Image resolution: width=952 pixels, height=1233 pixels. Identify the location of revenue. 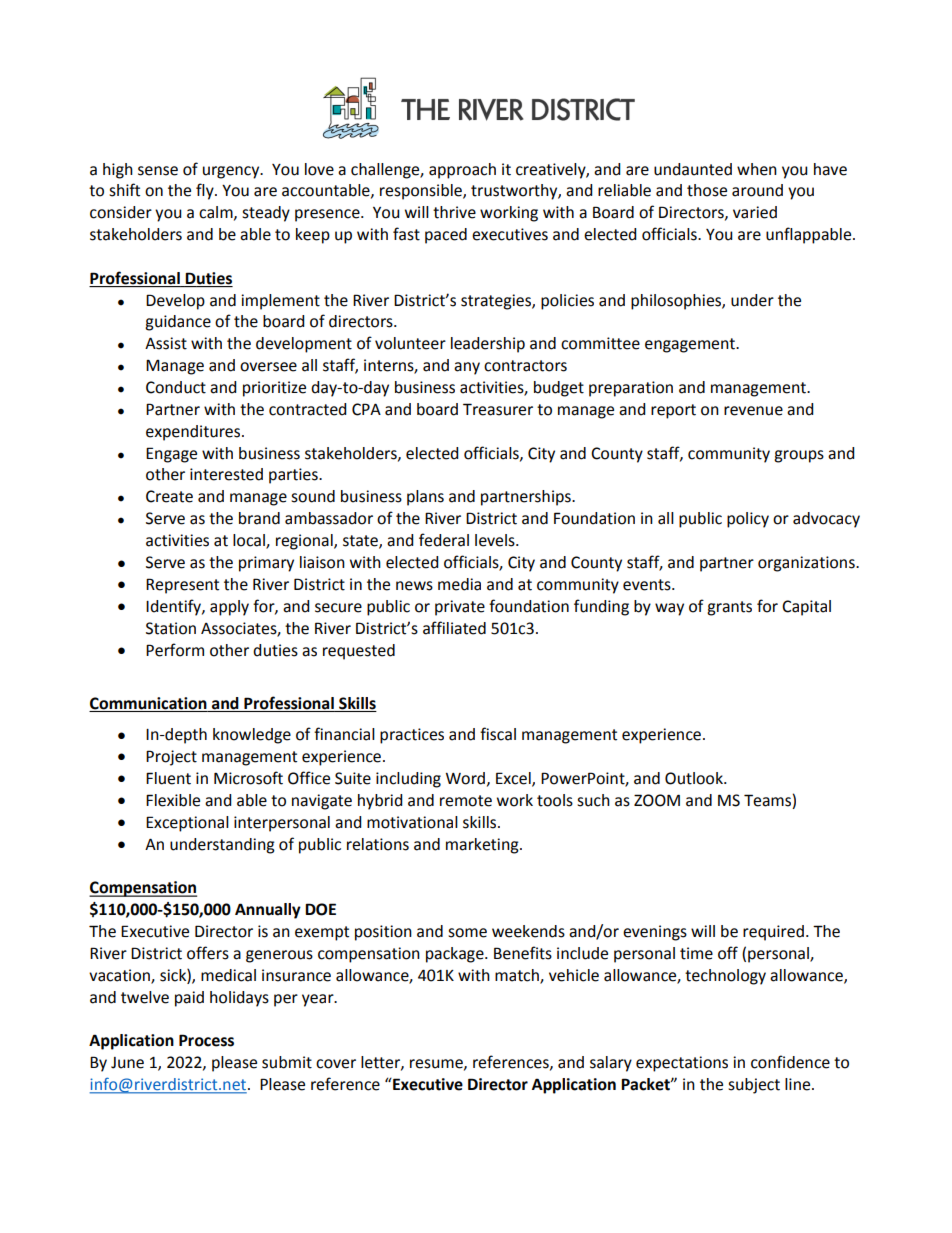
(753, 411).
